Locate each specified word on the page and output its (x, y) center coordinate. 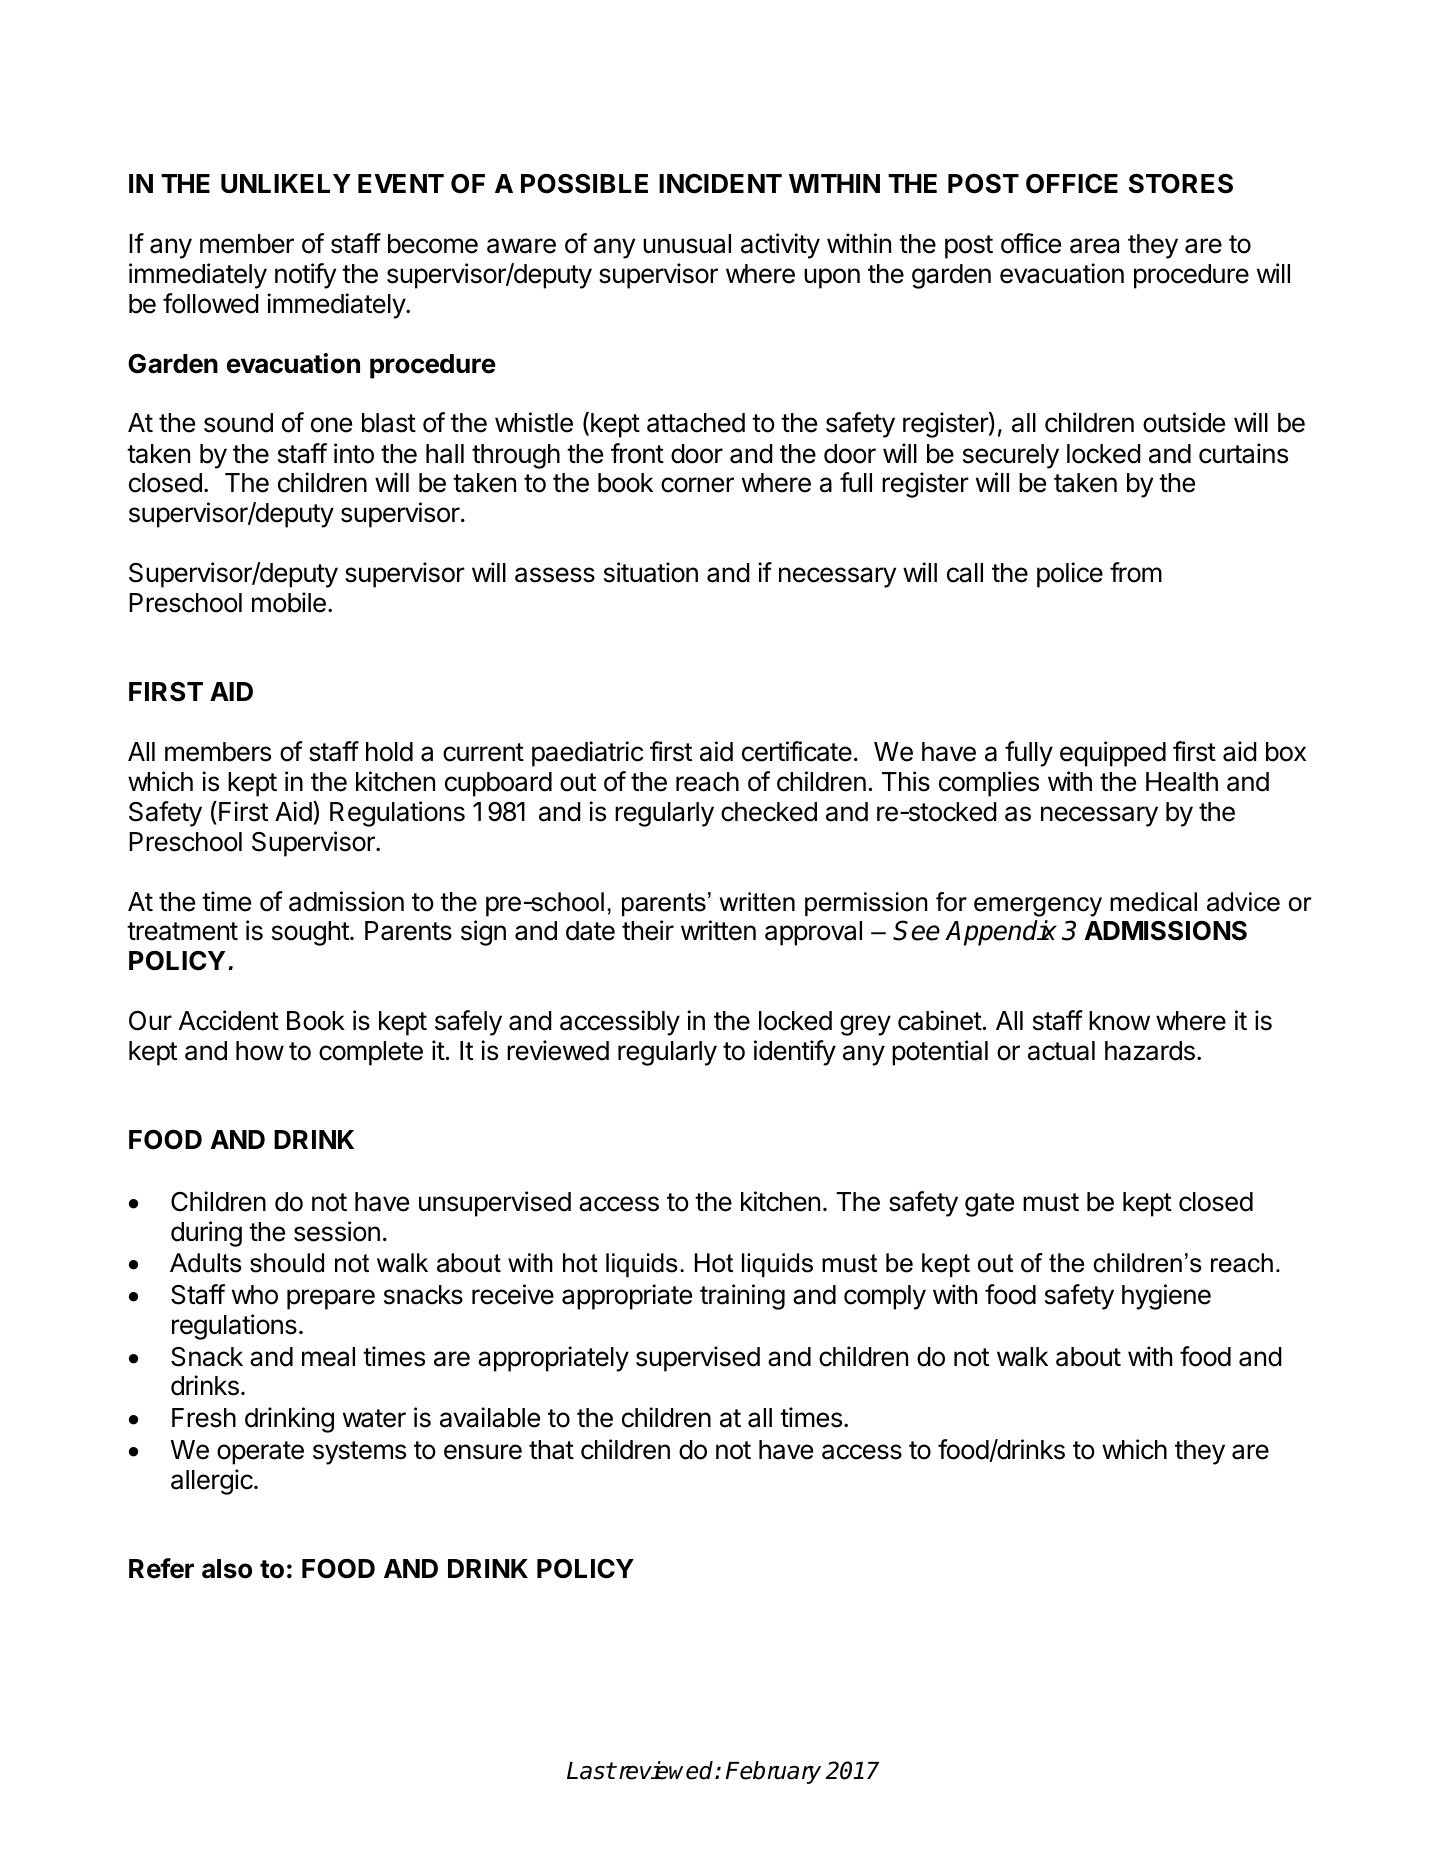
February (773, 1772)
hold (389, 752)
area (1094, 246)
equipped (1113, 754)
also (227, 1569)
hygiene (1166, 1297)
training (742, 1297)
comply (885, 1297)
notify (305, 276)
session (337, 1231)
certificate (797, 751)
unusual (687, 244)
